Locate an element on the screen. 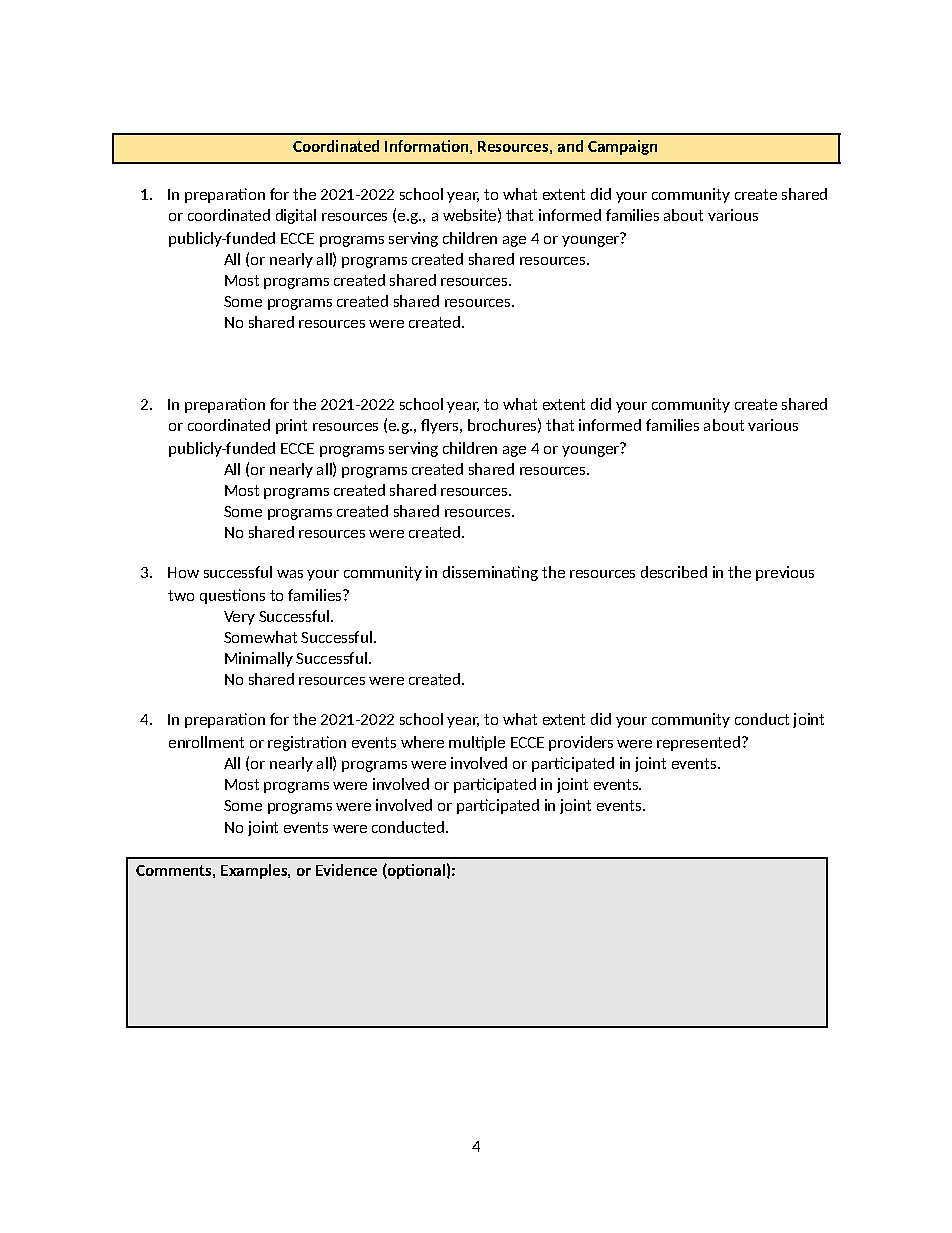 The width and height of the screenshot is (952, 1233). print is located at coordinates (291, 426).
